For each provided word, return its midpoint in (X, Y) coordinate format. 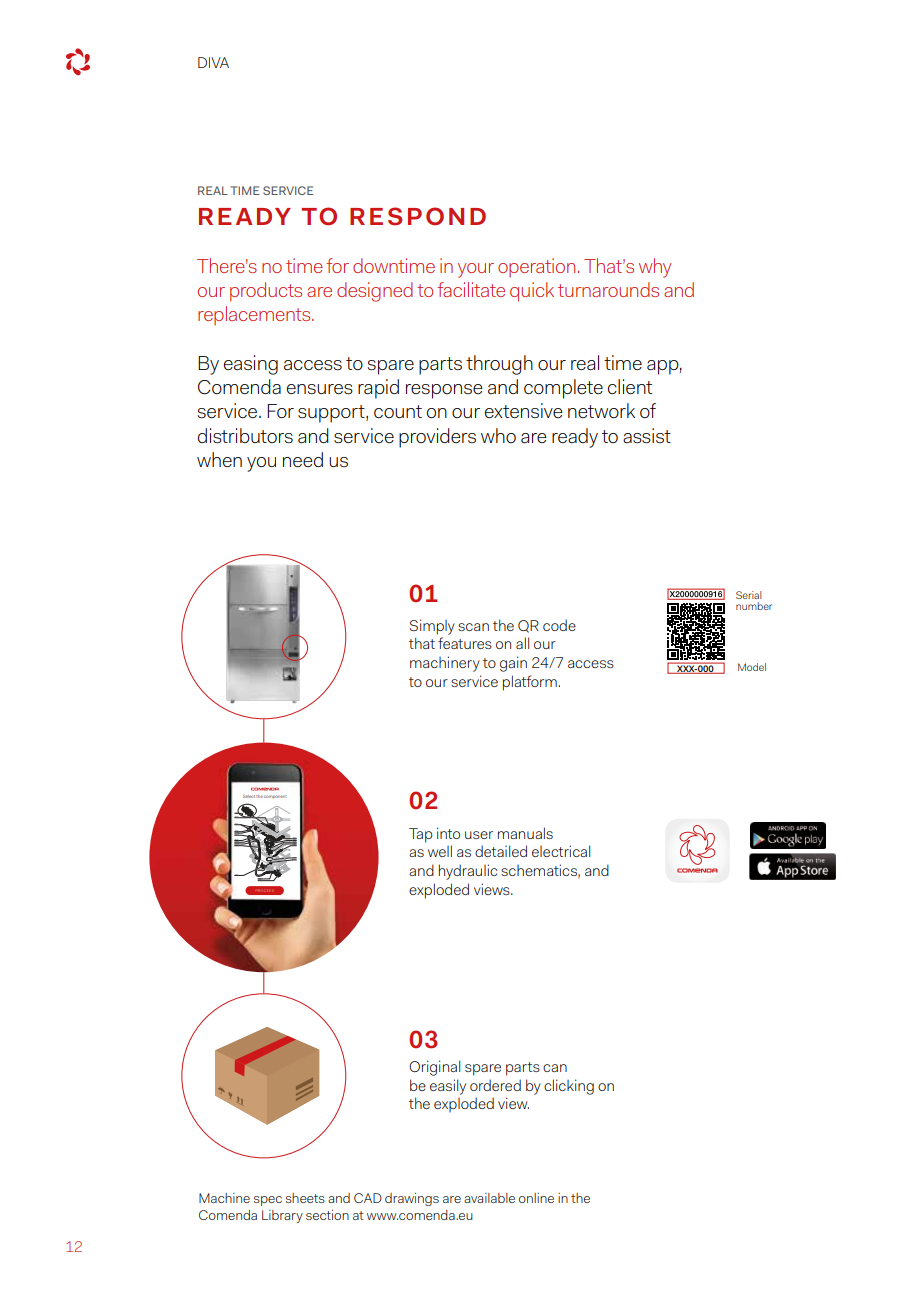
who (498, 435)
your (476, 270)
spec (268, 1201)
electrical (561, 851)
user (479, 835)
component (275, 796)
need (303, 459)
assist (647, 436)
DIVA (213, 62)
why (655, 268)
